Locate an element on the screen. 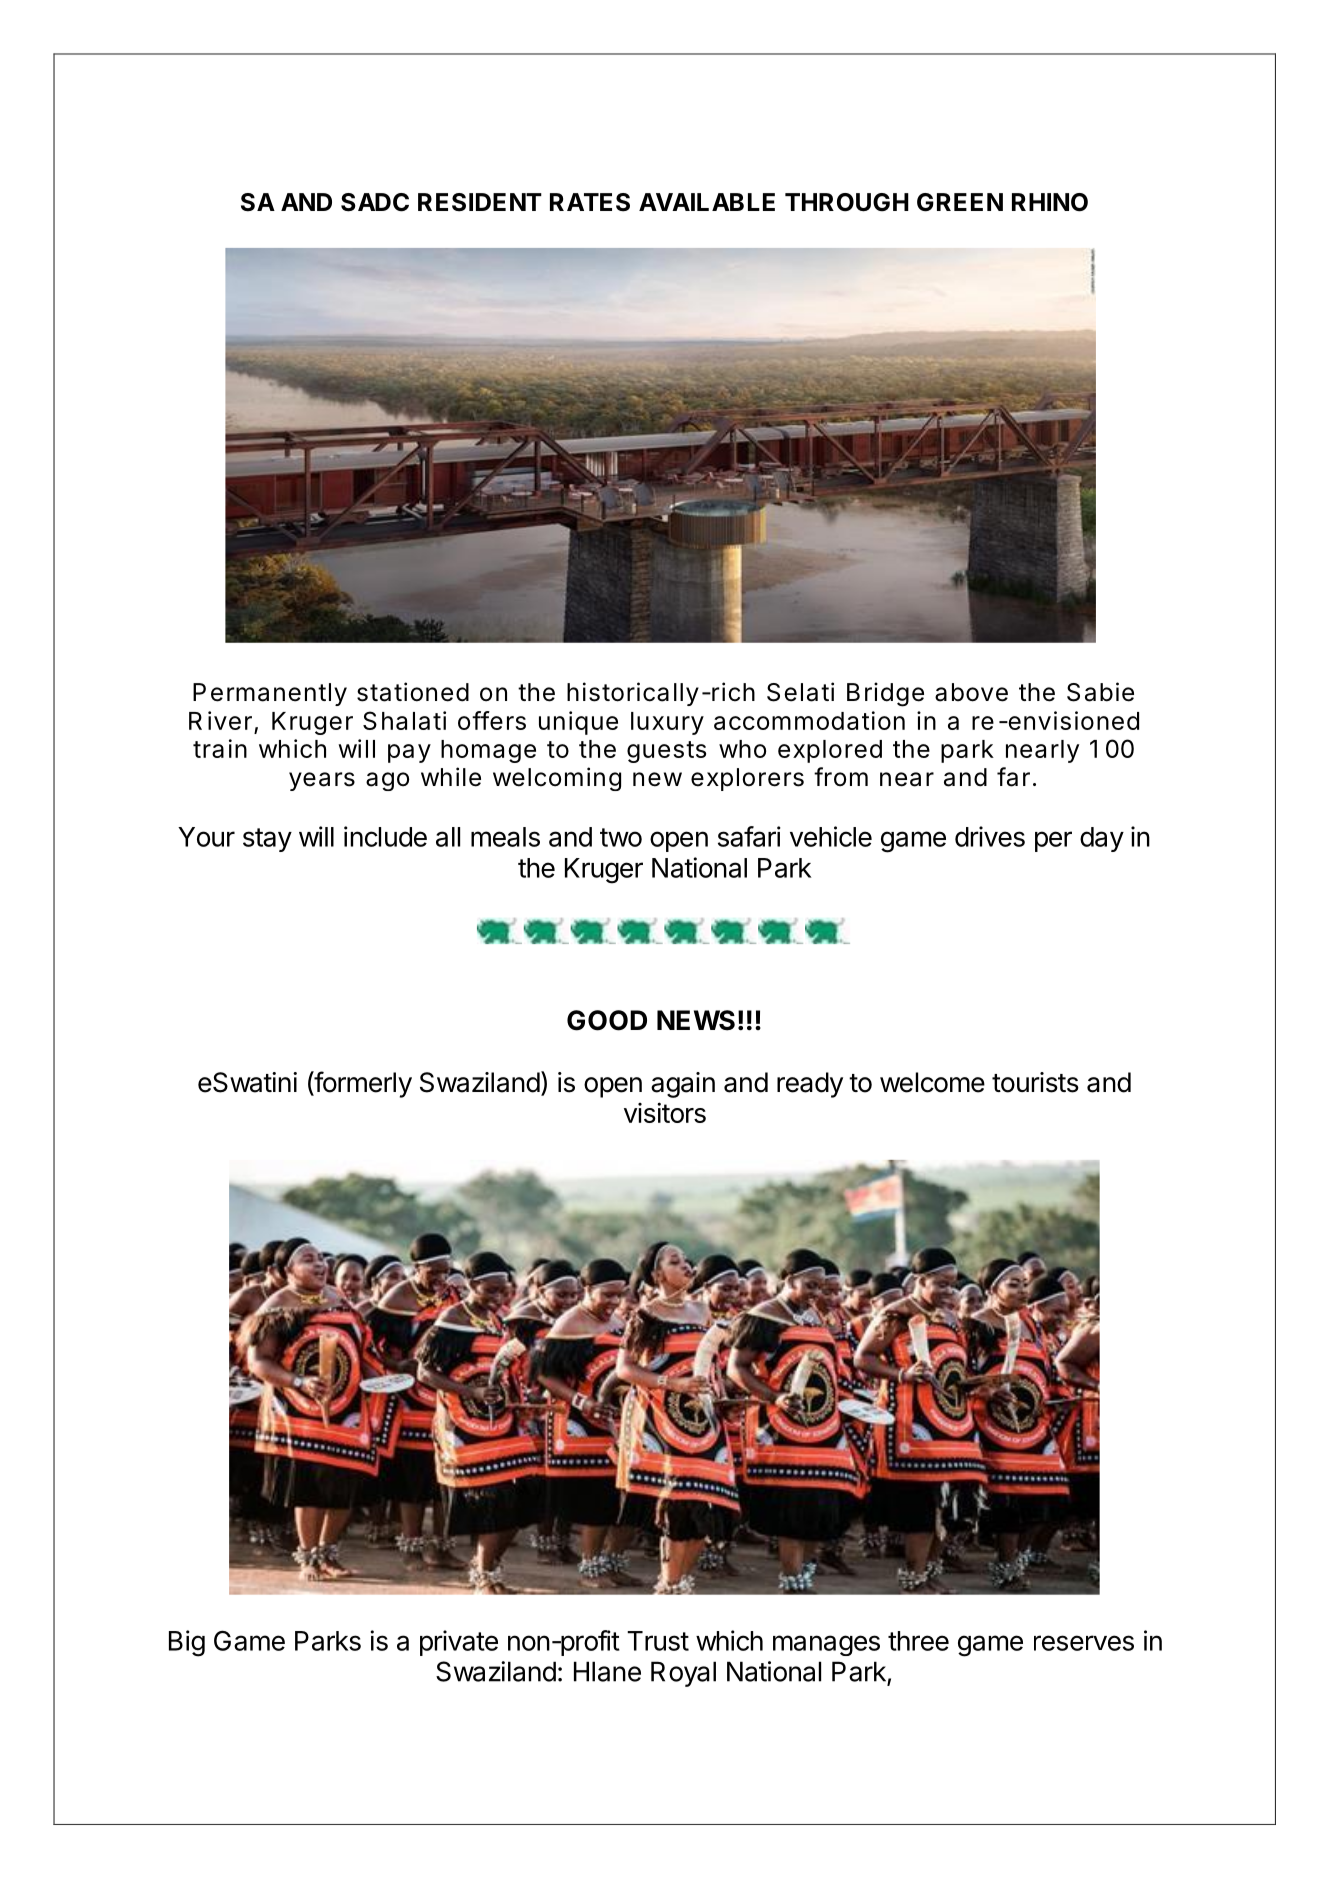  GREEN is located at coordinates (960, 202).
